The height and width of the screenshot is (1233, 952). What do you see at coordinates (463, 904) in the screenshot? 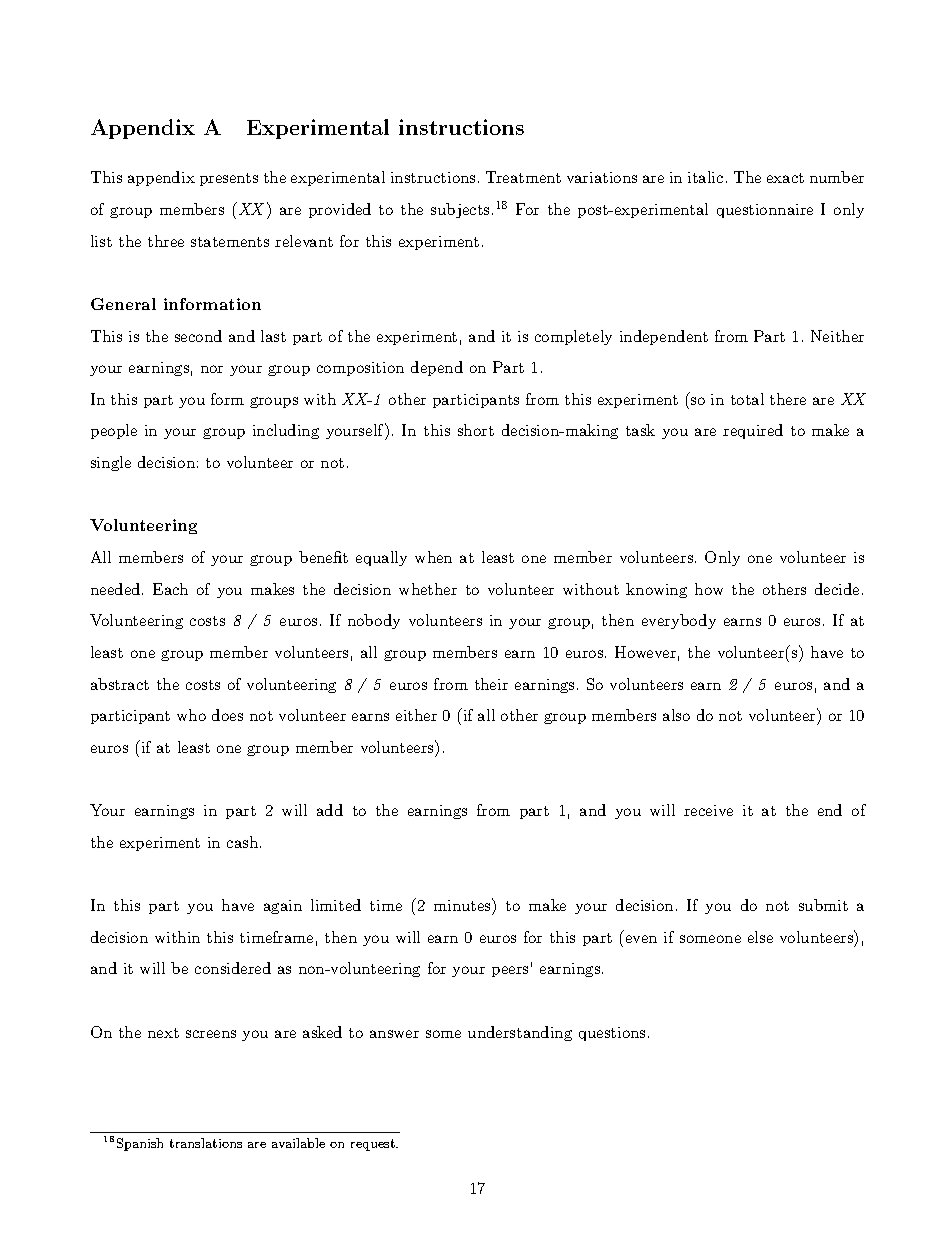
I see `minutes` at bounding box center [463, 904].
